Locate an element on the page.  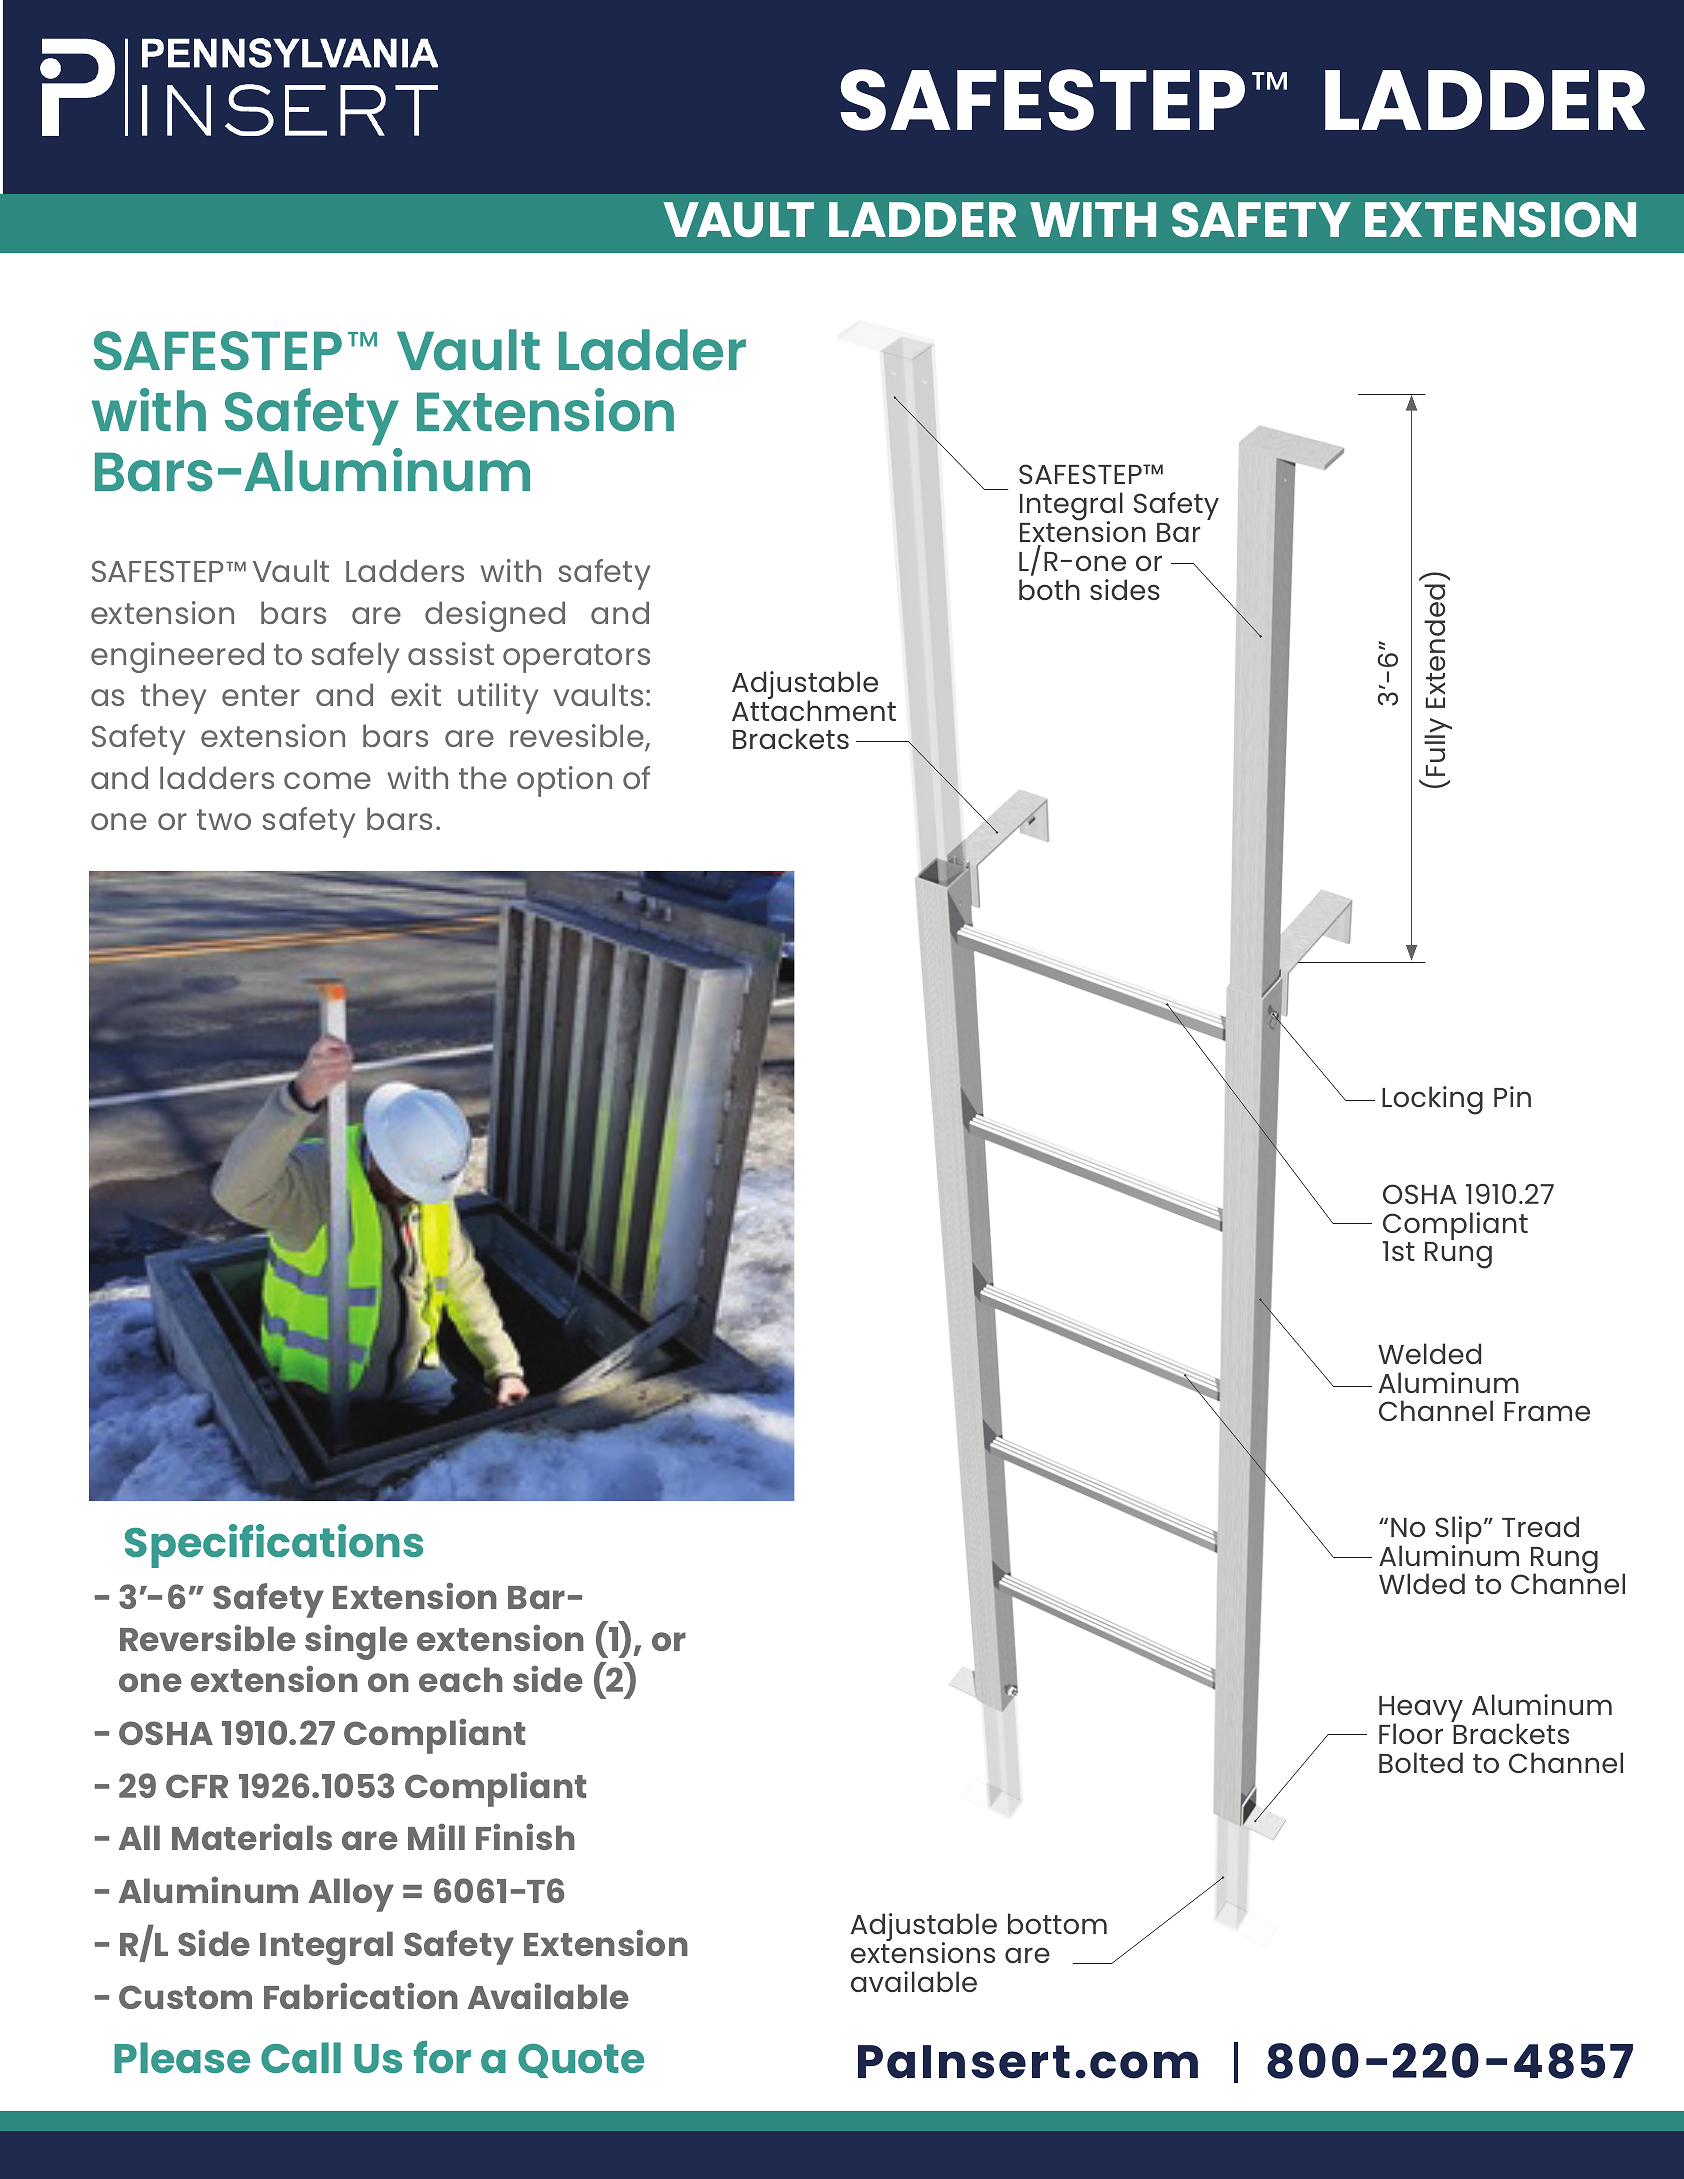
Locking is located at coordinates (1432, 1100).
